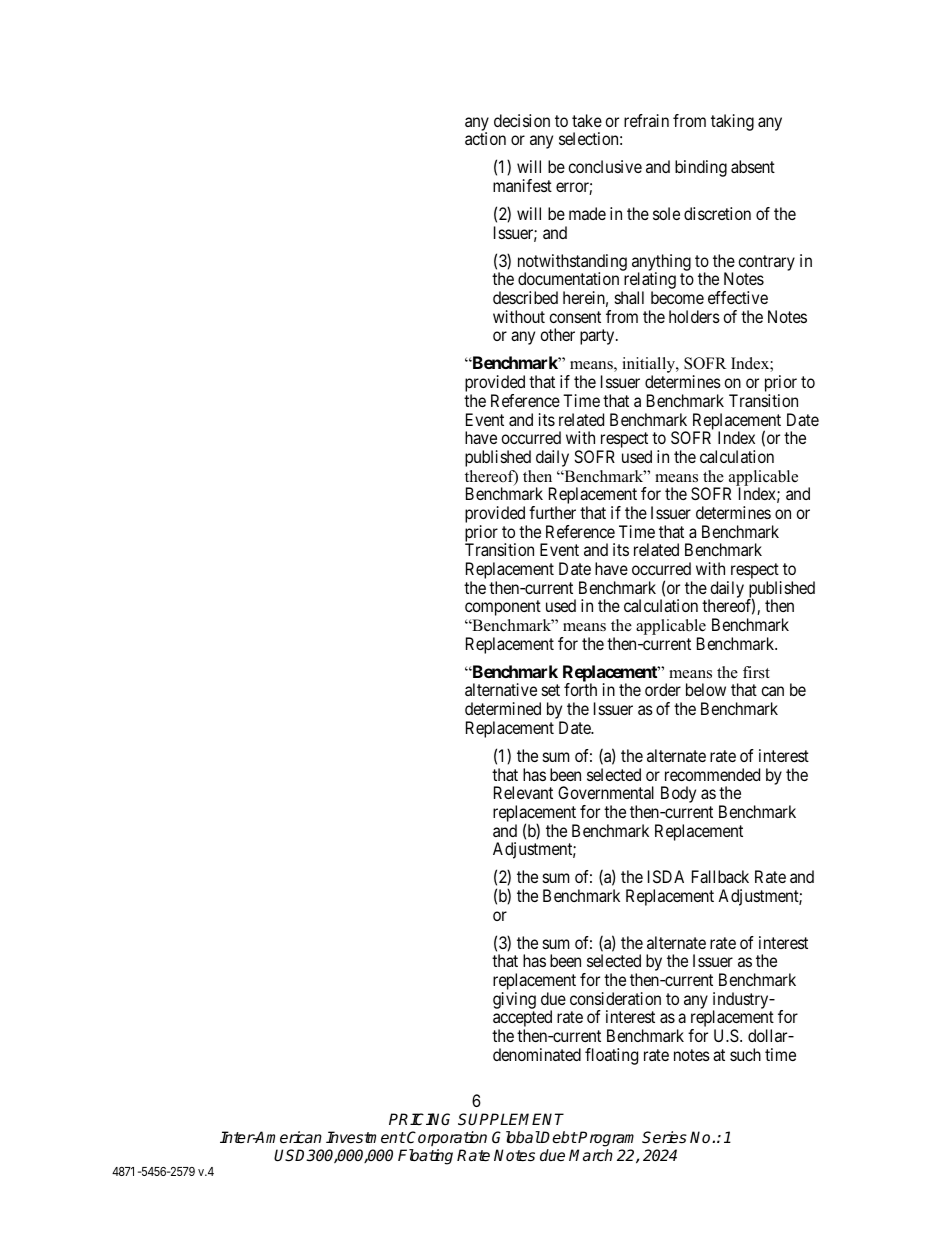 The image size is (952, 1233). What do you see at coordinates (503, 608) in the image?
I see `component` at bounding box center [503, 608].
